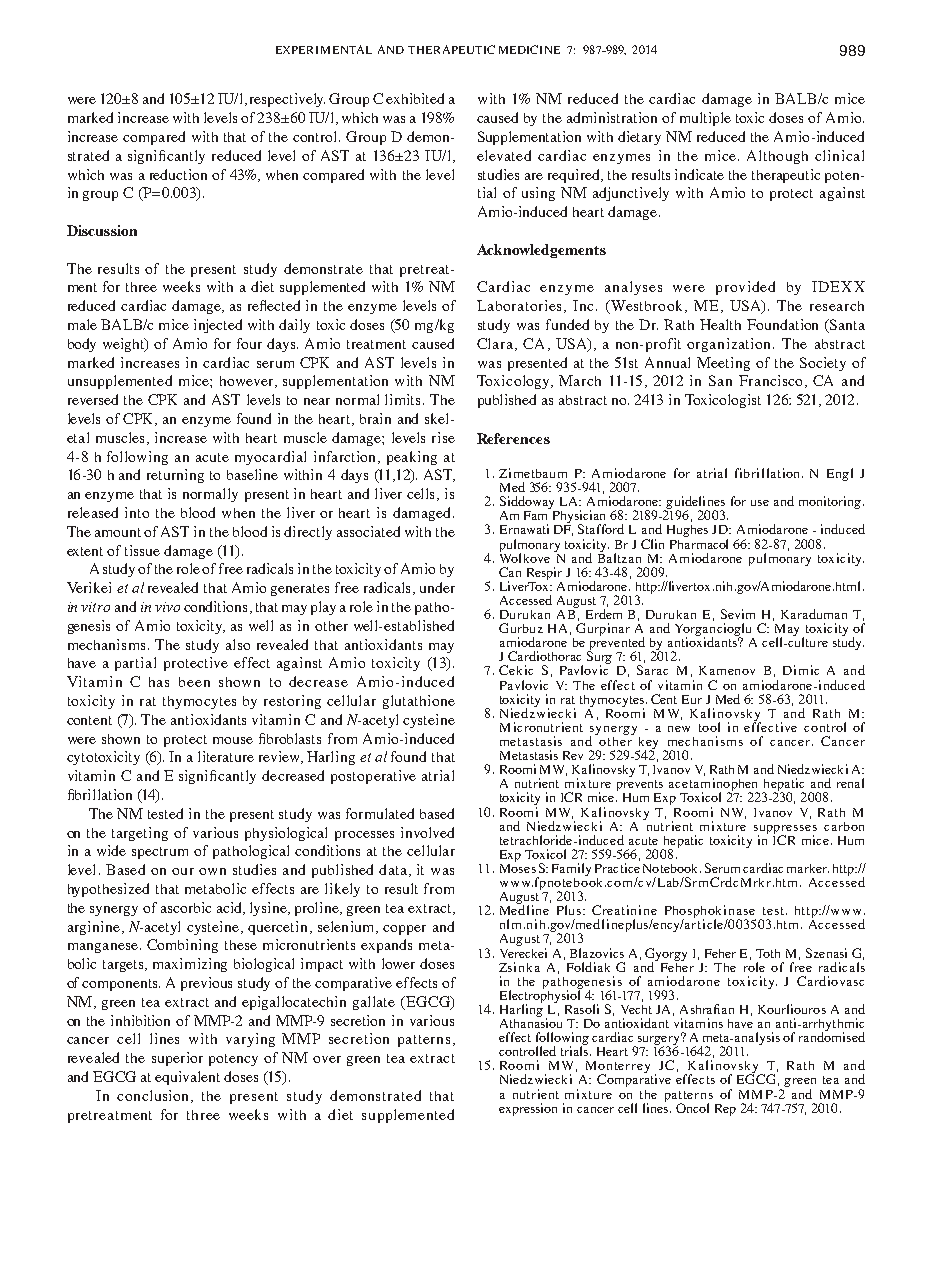 This screenshot has height=1288, width=932. Describe the element at coordinates (419, 702) in the screenshot. I see `glutathione` at that location.
